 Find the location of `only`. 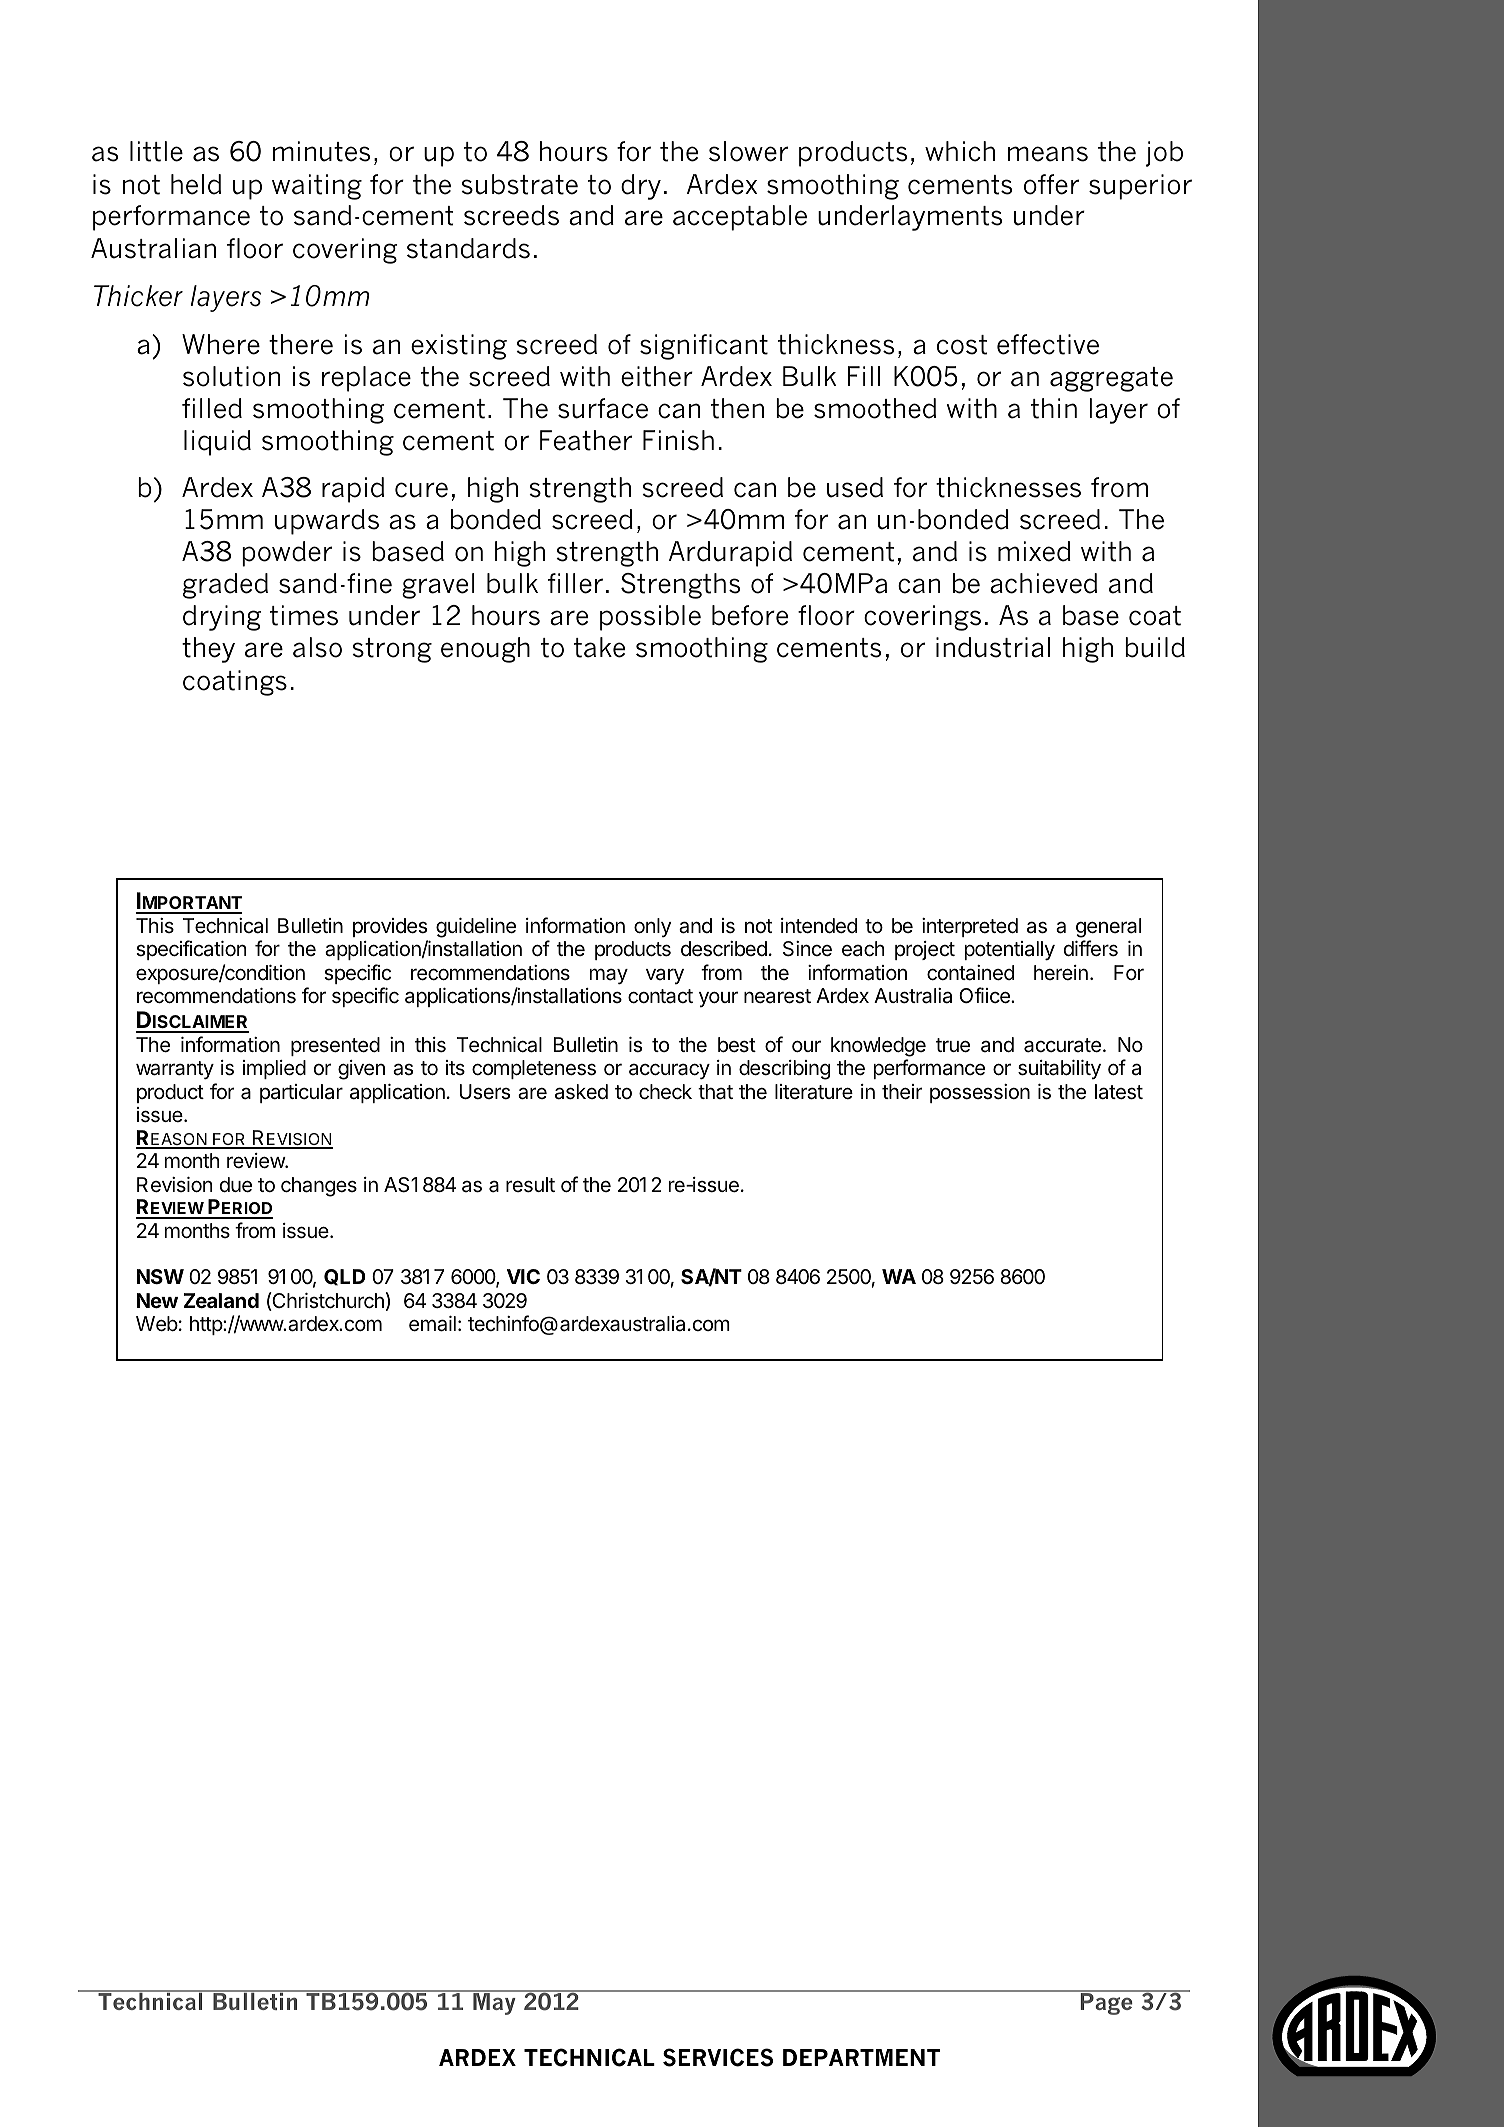

only is located at coordinates (652, 927).
